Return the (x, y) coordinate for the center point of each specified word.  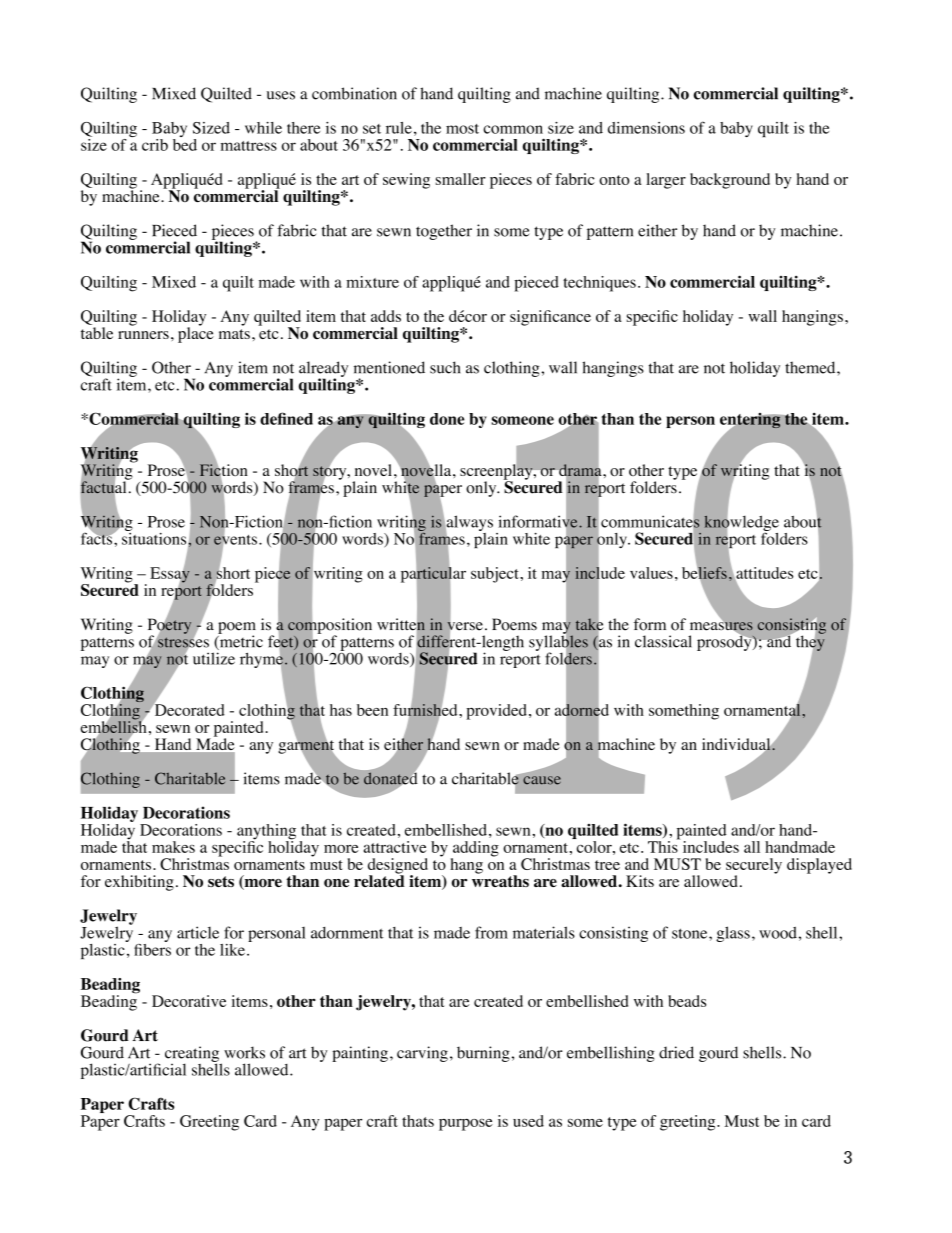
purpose (466, 1125)
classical (663, 641)
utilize (214, 658)
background (730, 181)
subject (496, 575)
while (263, 128)
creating (193, 1055)
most (462, 129)
